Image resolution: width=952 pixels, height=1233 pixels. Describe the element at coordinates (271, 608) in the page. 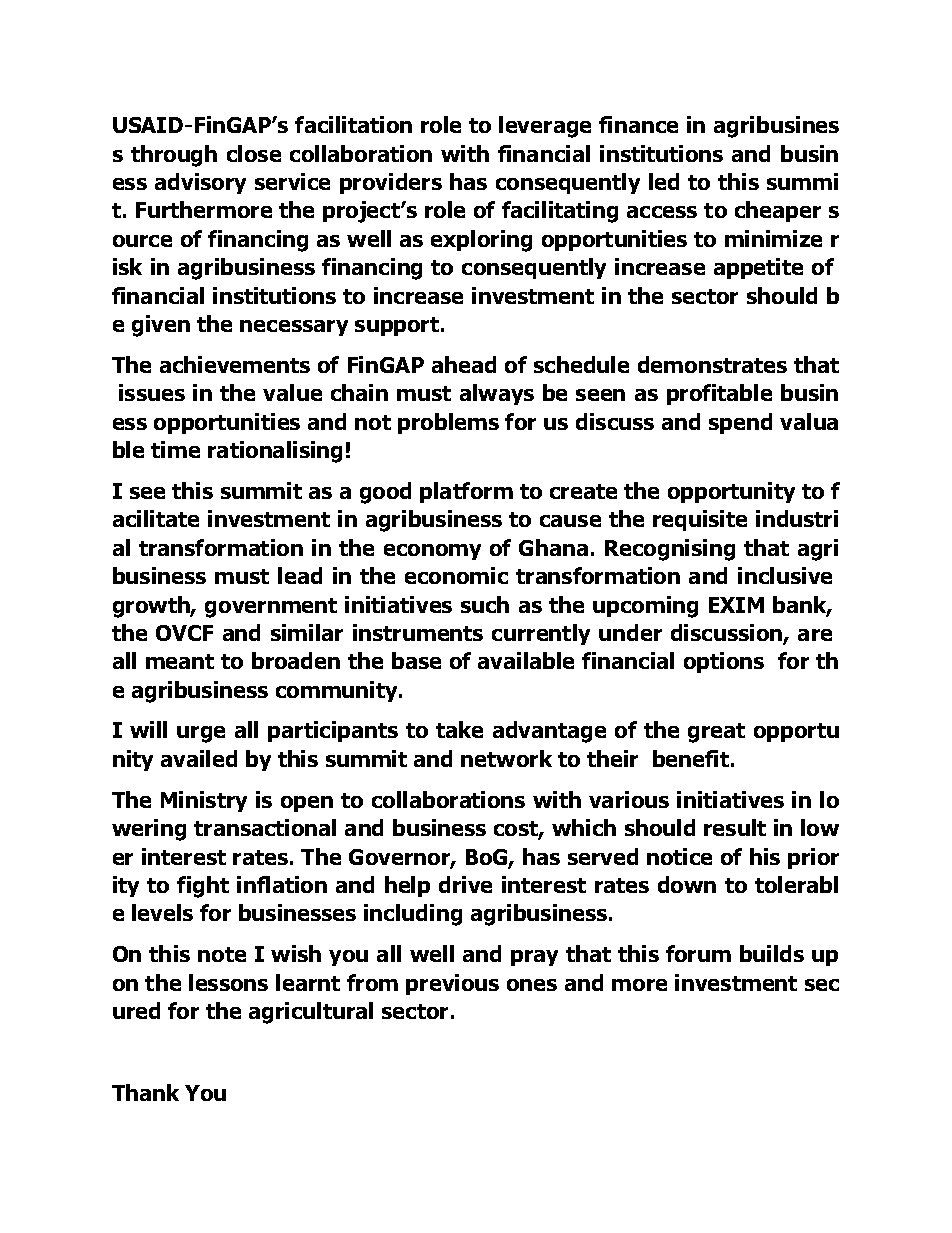

I see `government` at that location.
